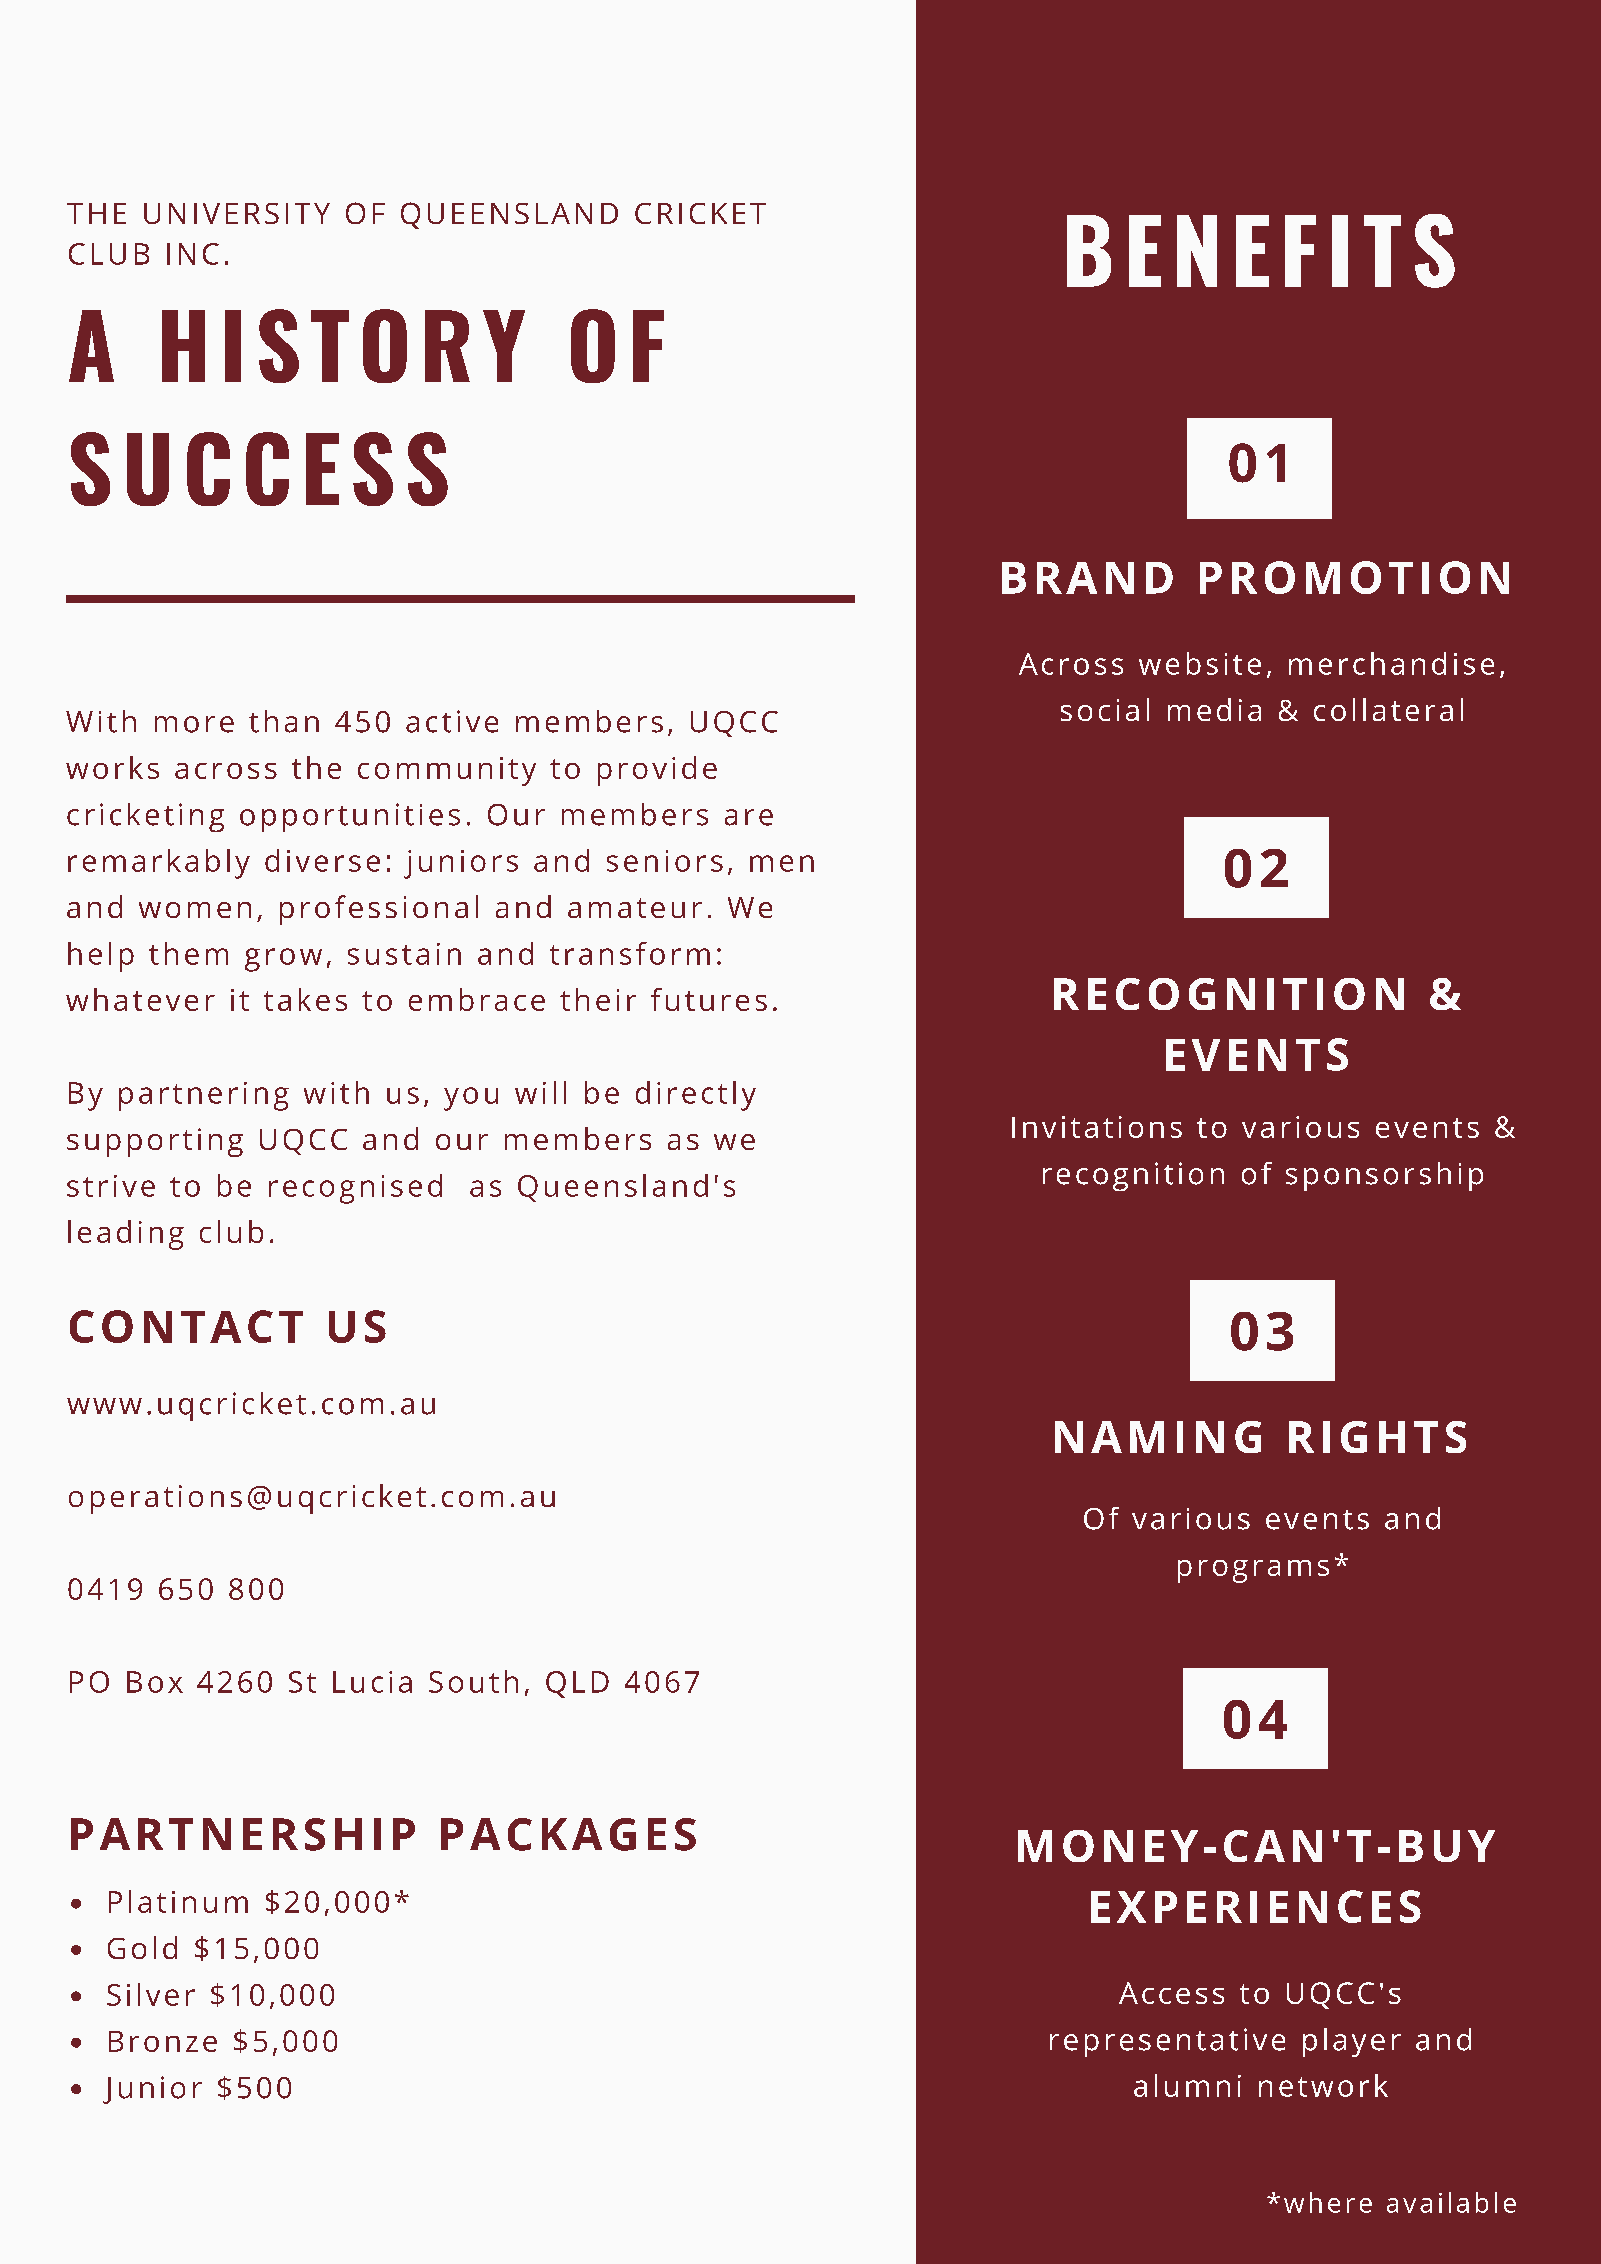  What do you see at coordinates (163, 2041) in the page?
I see `Bronze` at bounding box center [163, 2041].
